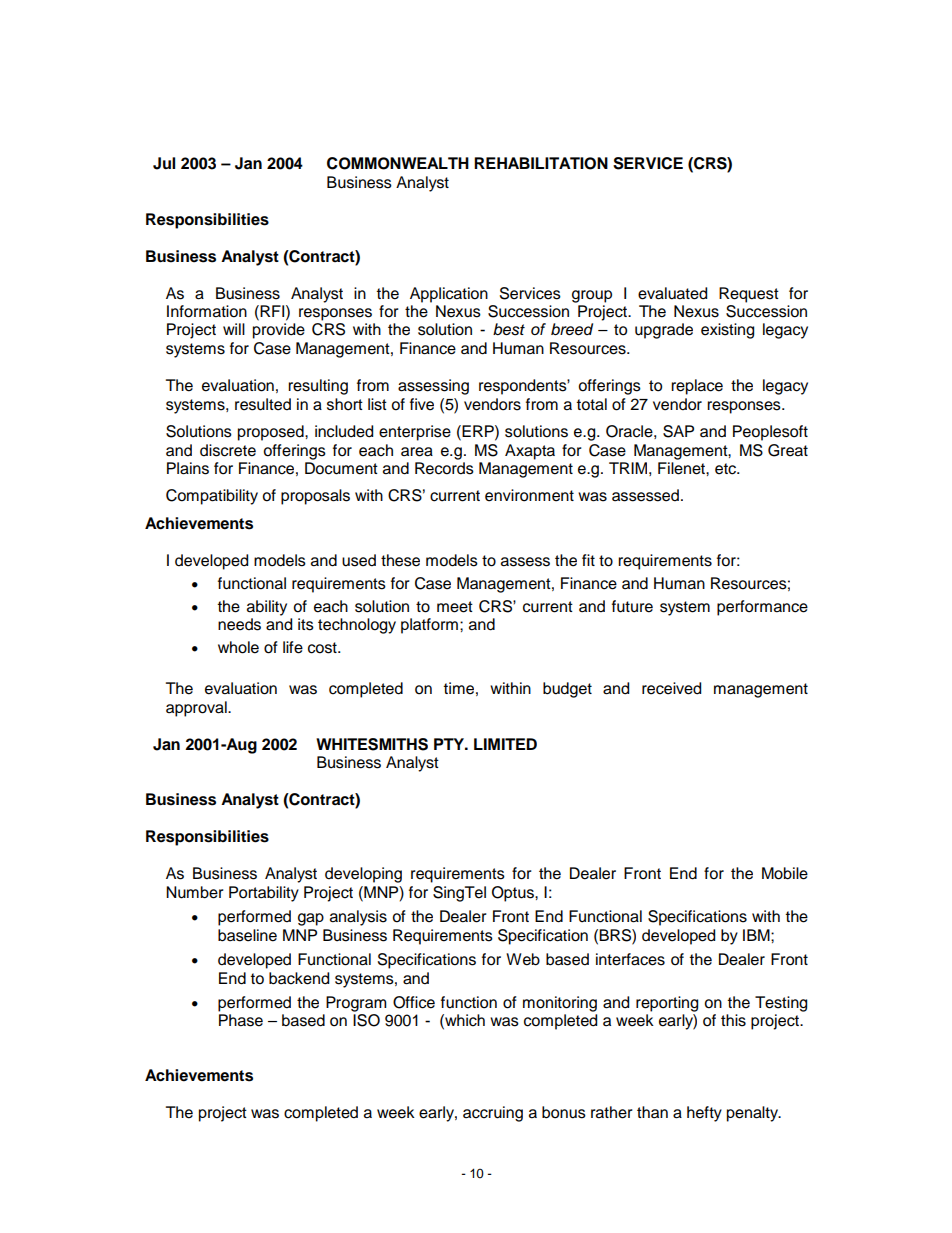 The width and height of the page is (952, 1233). Describe the element at coordinates (263, 404) in the page. I see `resulted` at that location.
